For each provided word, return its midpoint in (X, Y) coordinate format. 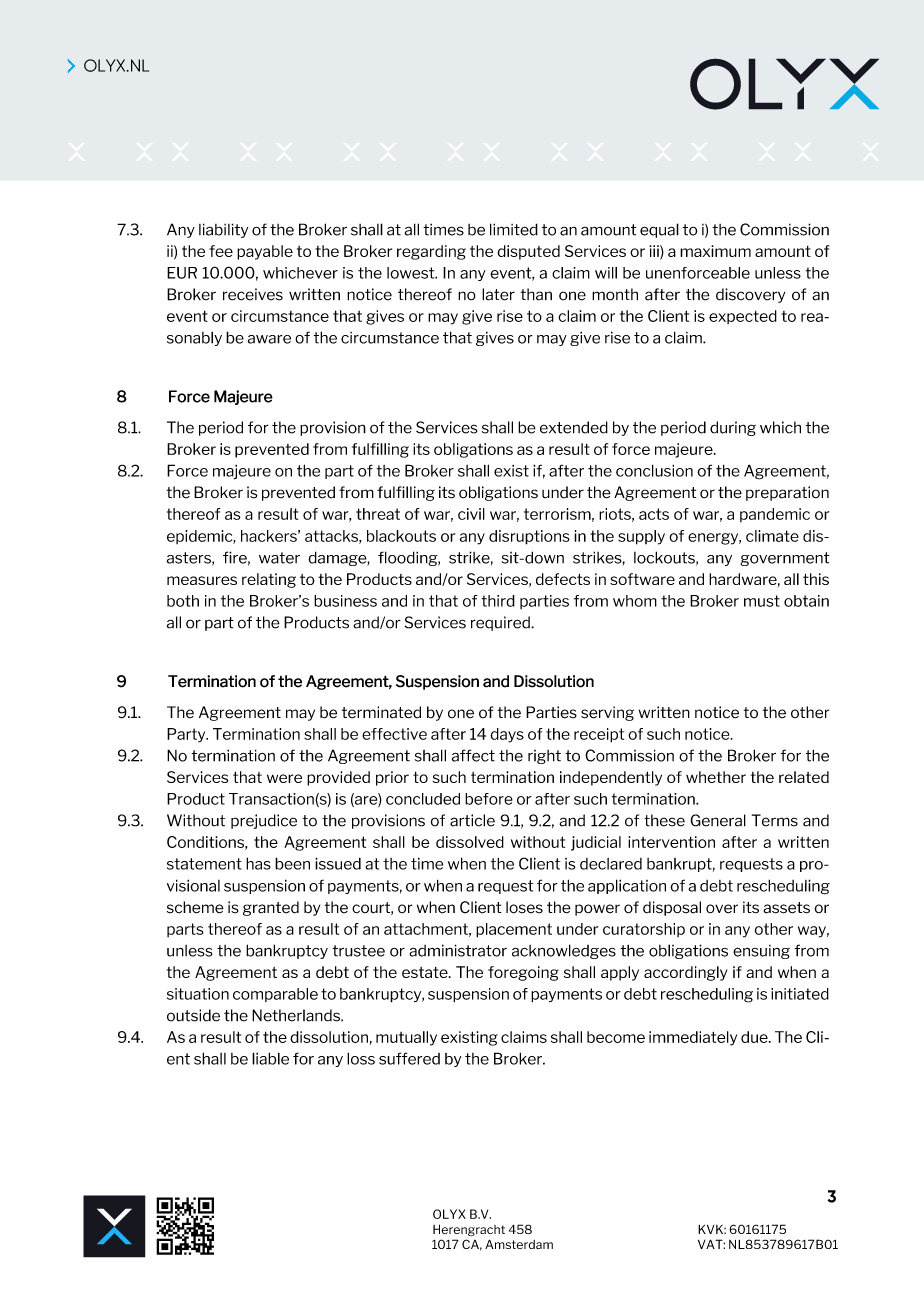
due (755, 1037)
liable (270, 1058)
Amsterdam (519, 1244)
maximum (715, 251)
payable (265, 252)
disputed (528, 252)
